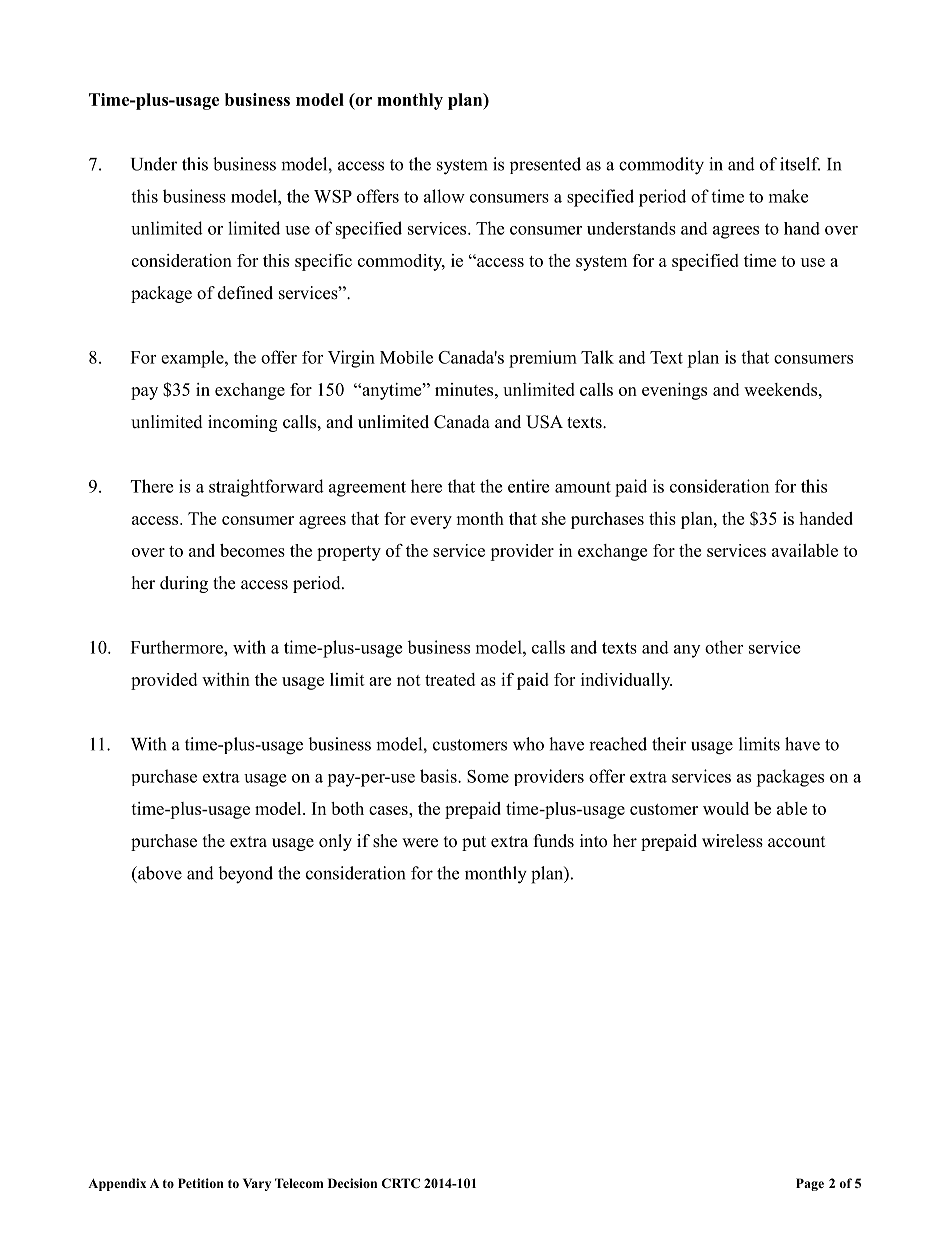  Describe the element at coordinates (788, 196) in the screenshot. I see `make` at that location.
